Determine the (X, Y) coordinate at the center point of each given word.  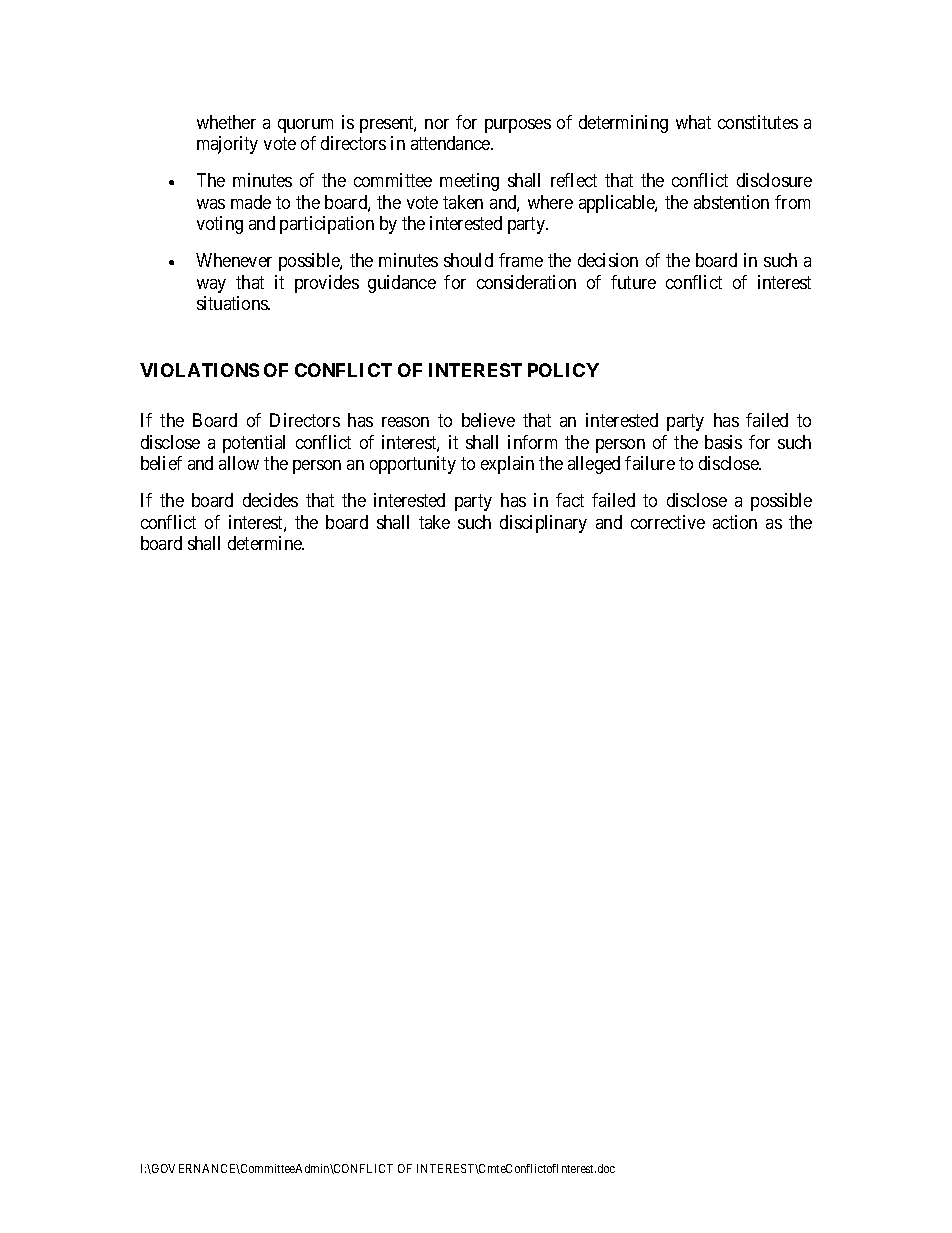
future (633, 282)
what (693, 122)
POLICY (563, 370)
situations (233, 303)
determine (266, 543)
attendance (451, 143)
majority (227, 145)
